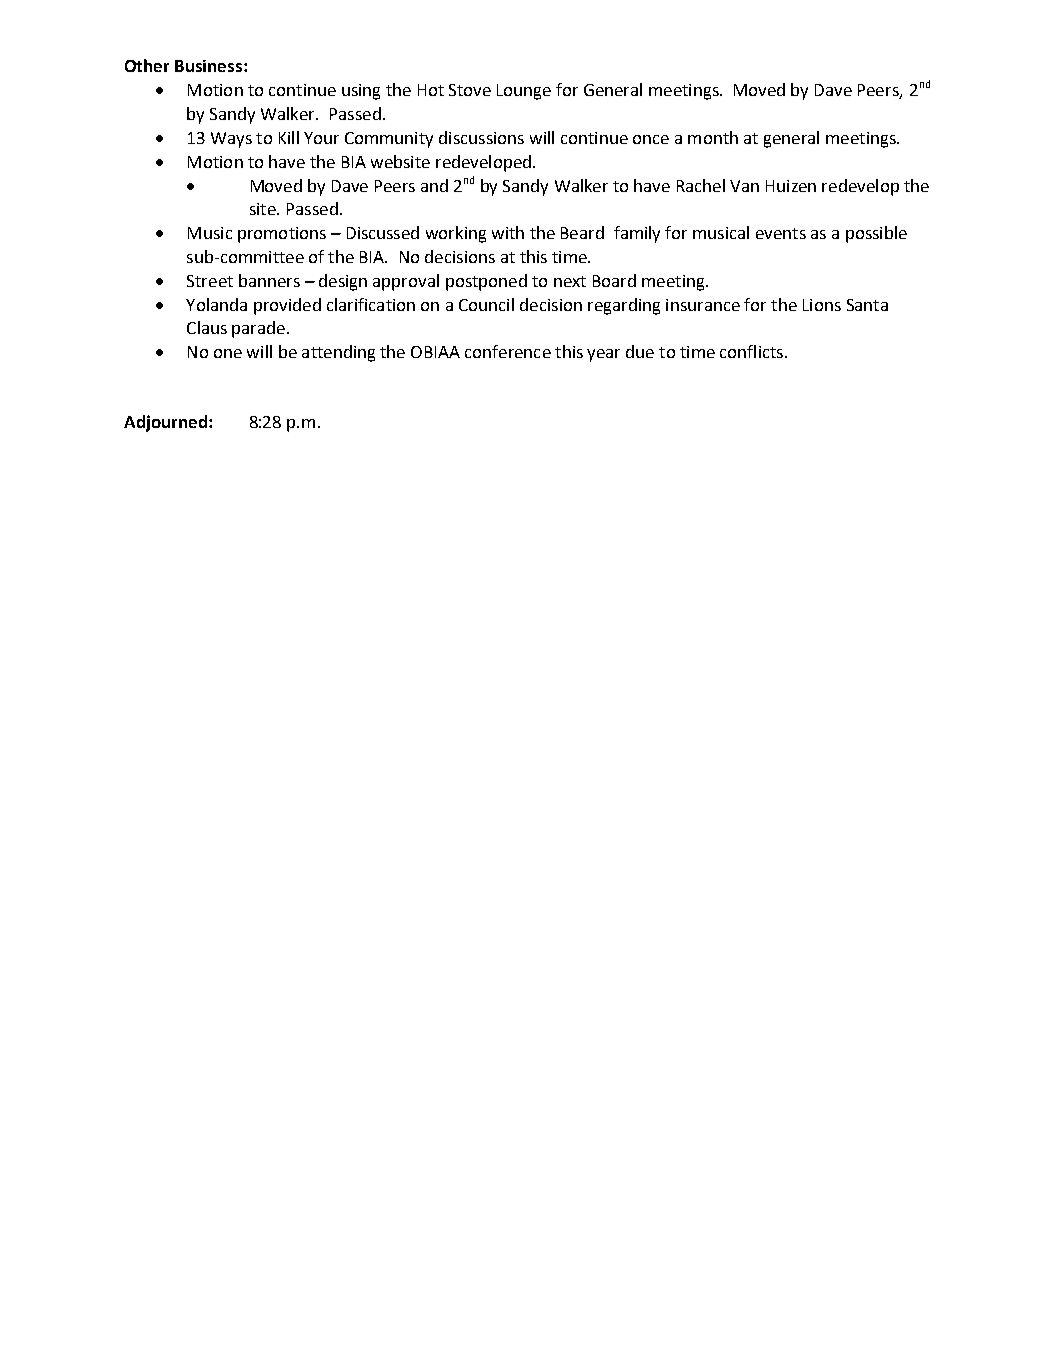  I want to click on Ways, so click(231, 140).
